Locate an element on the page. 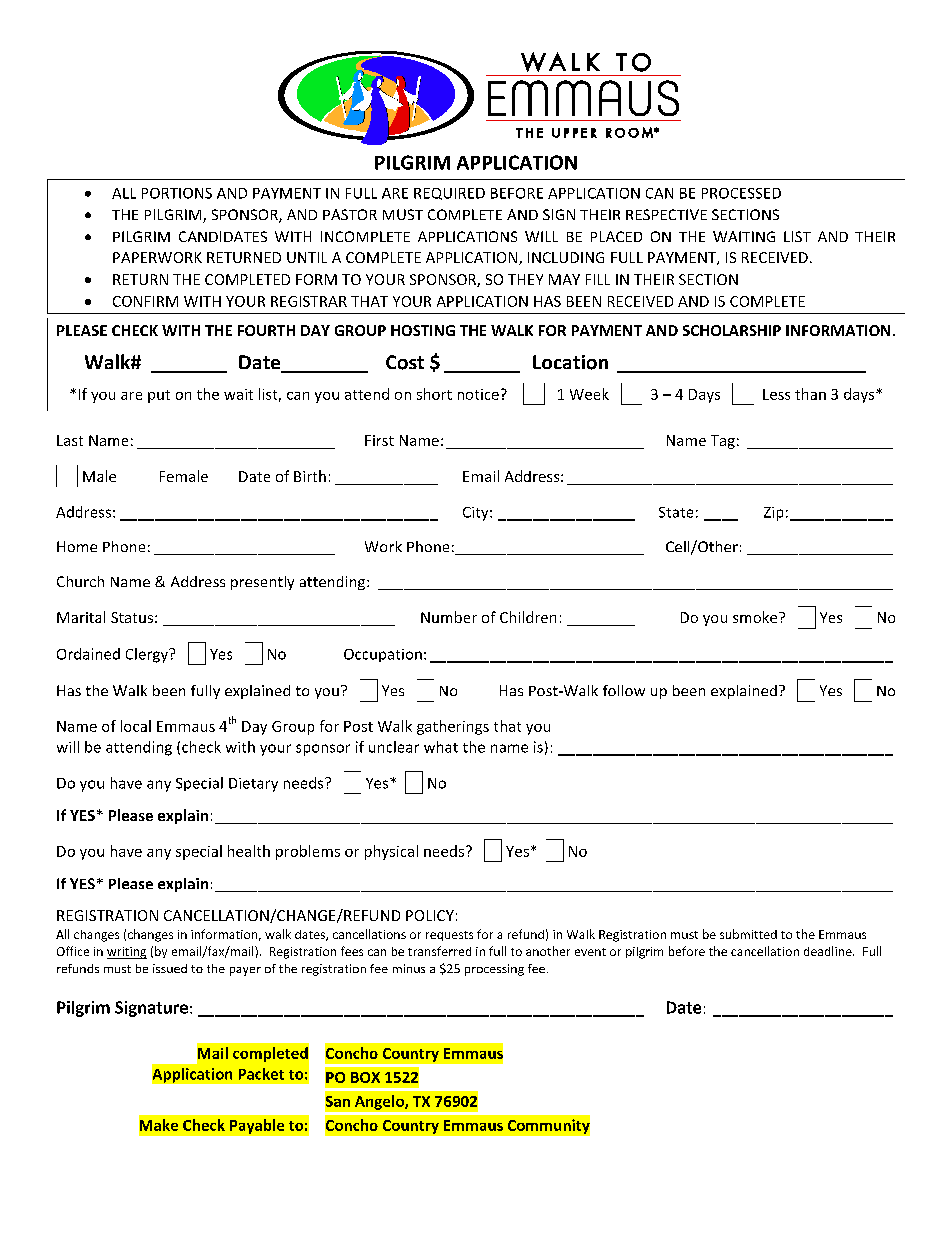 The width and height of the image is (952, 1233). smoke is located at coordinates (756, 617).
